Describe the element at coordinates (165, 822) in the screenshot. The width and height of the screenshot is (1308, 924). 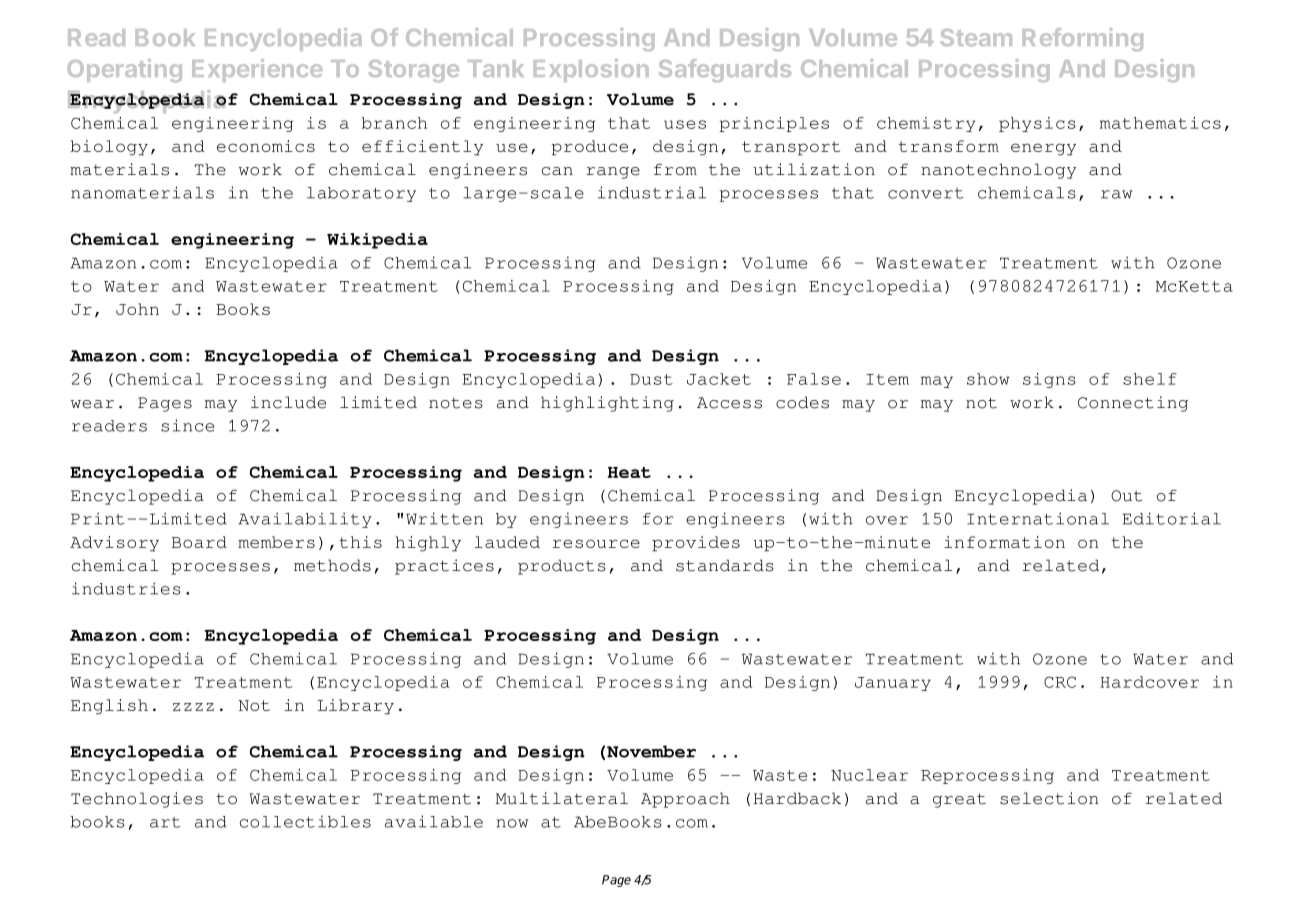
I see `art` at that location.
